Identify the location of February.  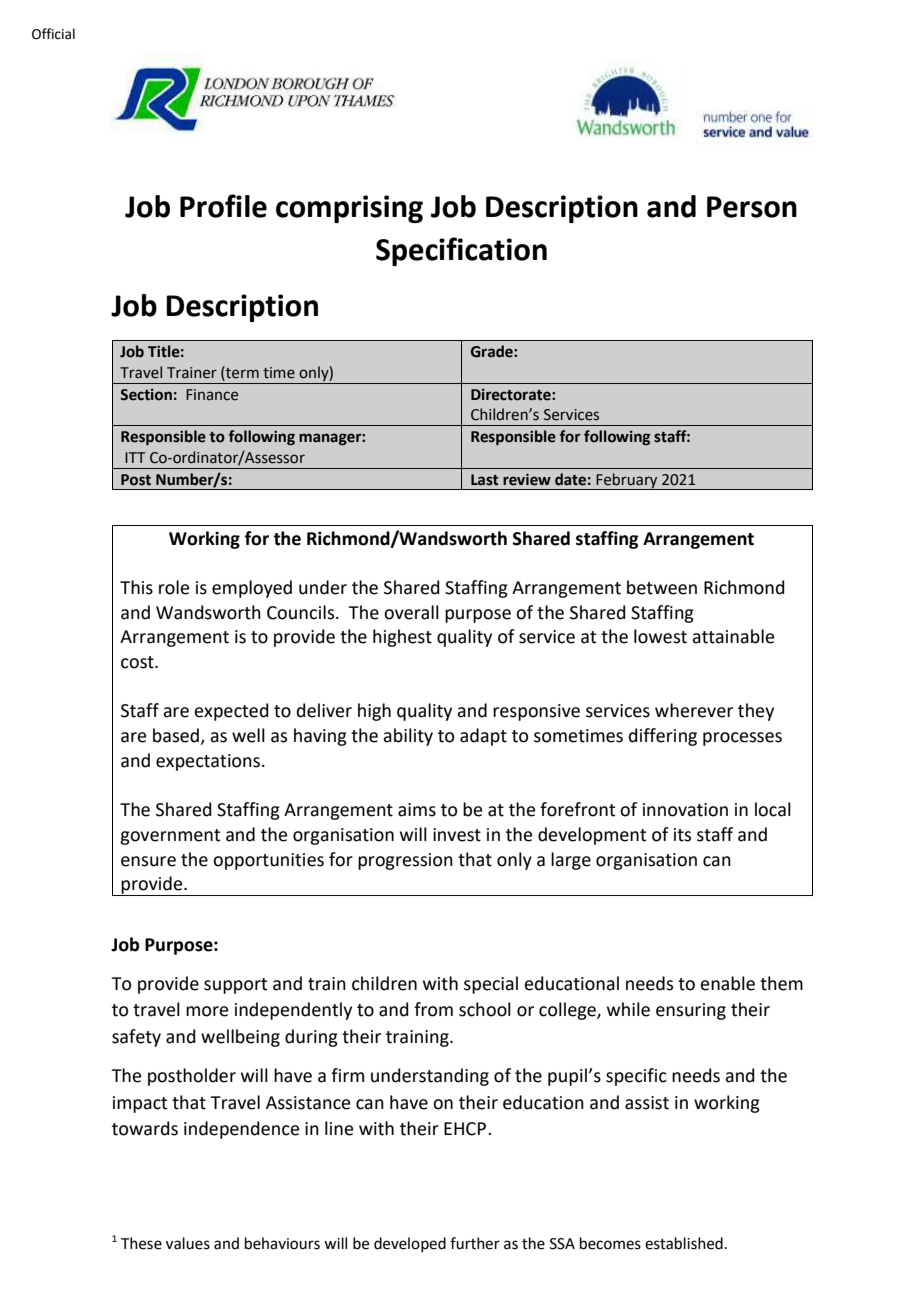
(627, 481).
